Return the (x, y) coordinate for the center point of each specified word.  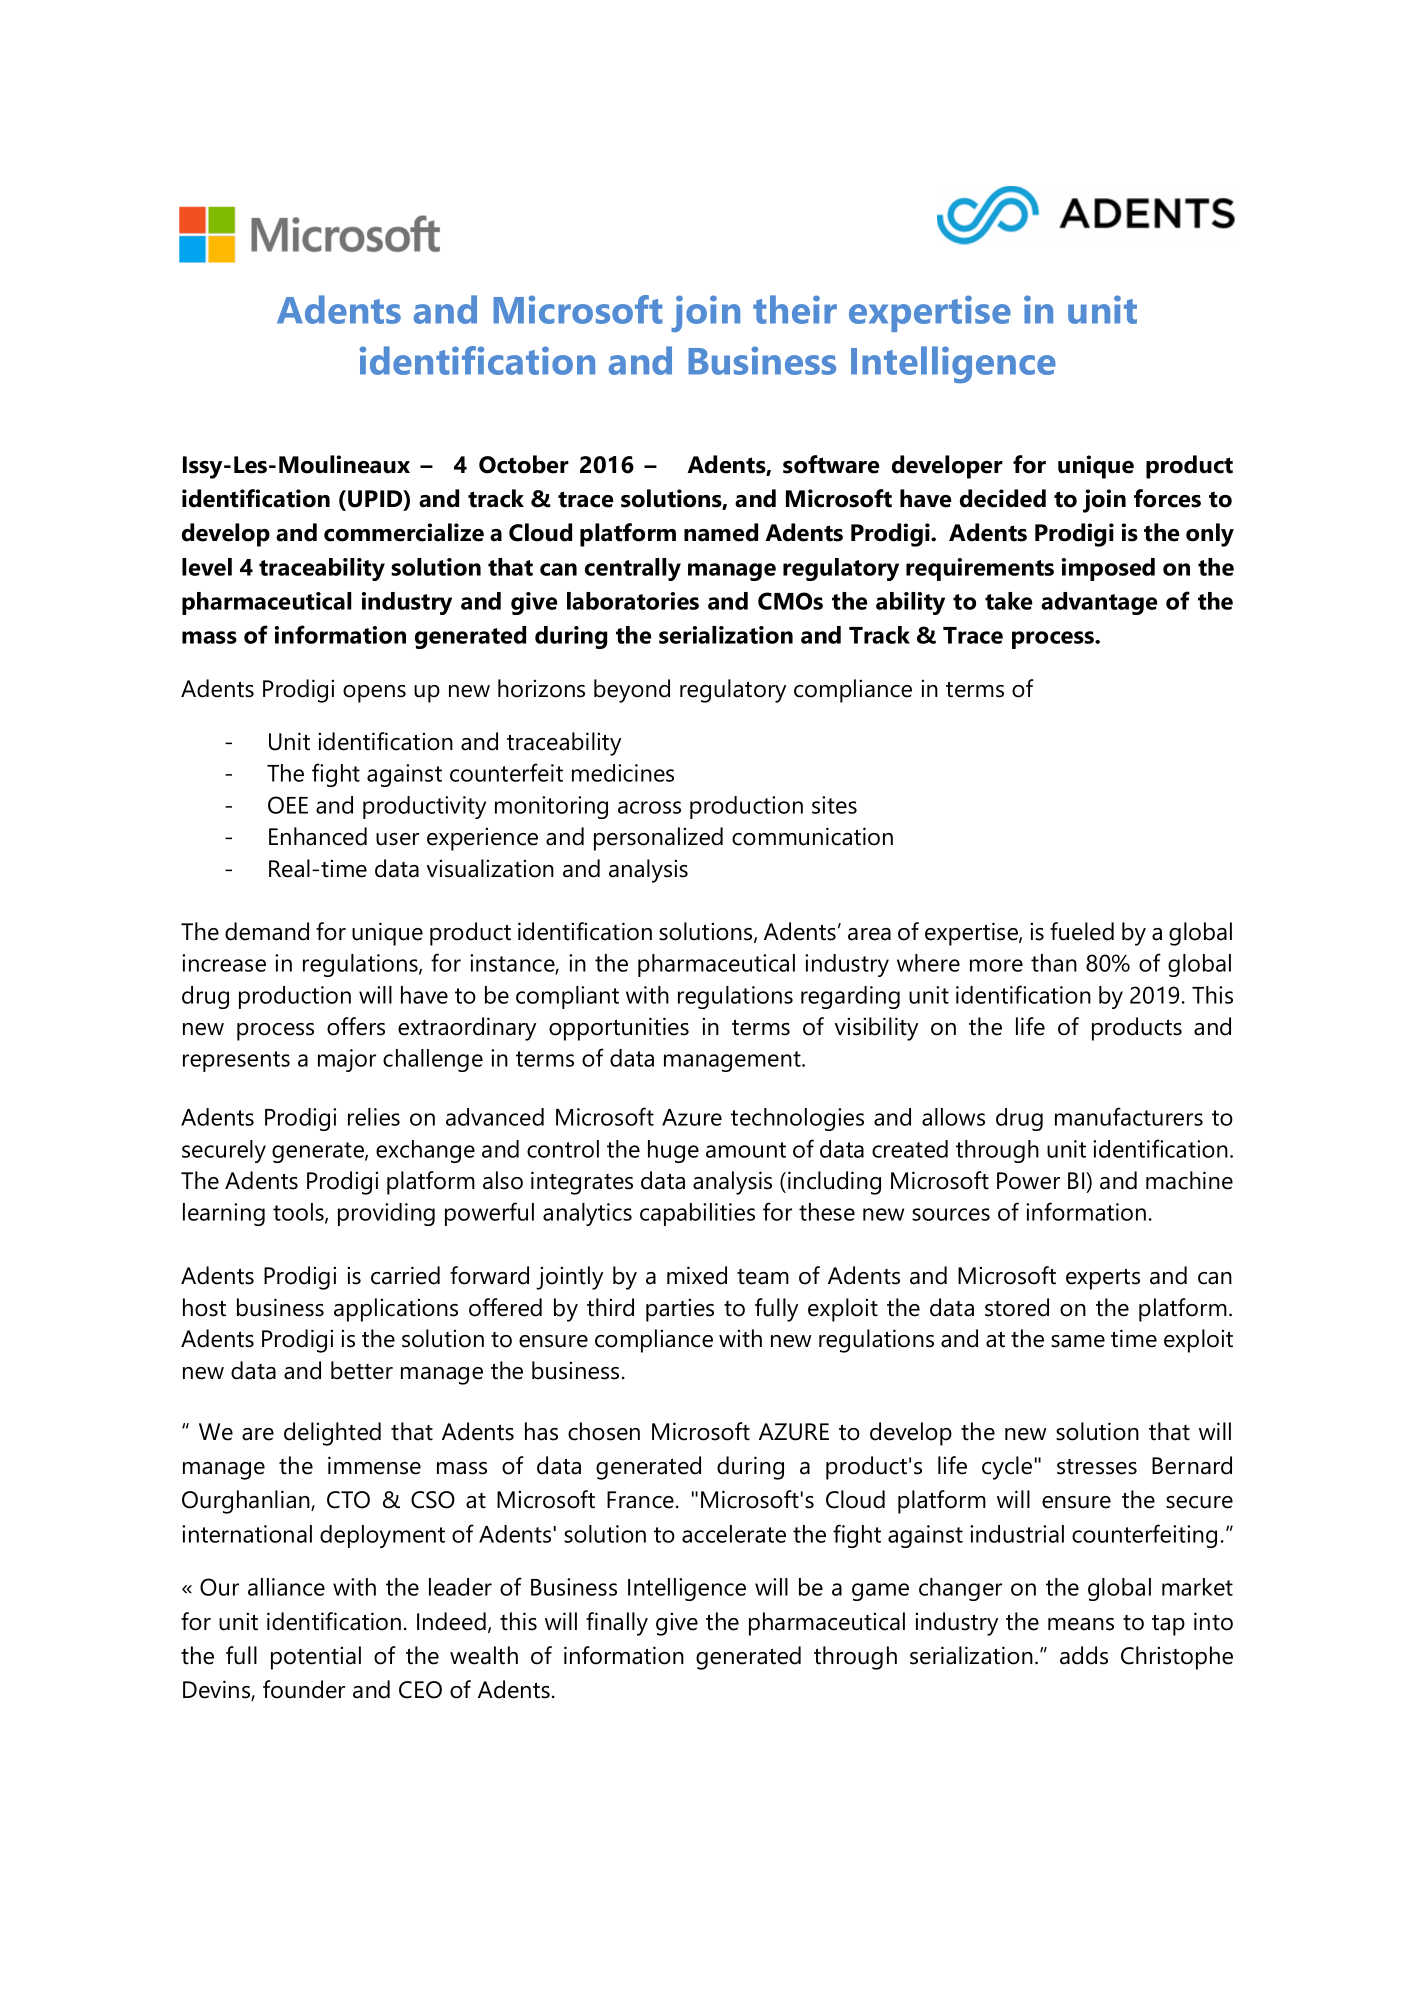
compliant (567, 997)
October (524, 464)
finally (617, 1624)
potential (316, 1658)
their (795, 309)
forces (1167, 498)
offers (356, 1026)
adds (1084, 1655)
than (1054, 963)
